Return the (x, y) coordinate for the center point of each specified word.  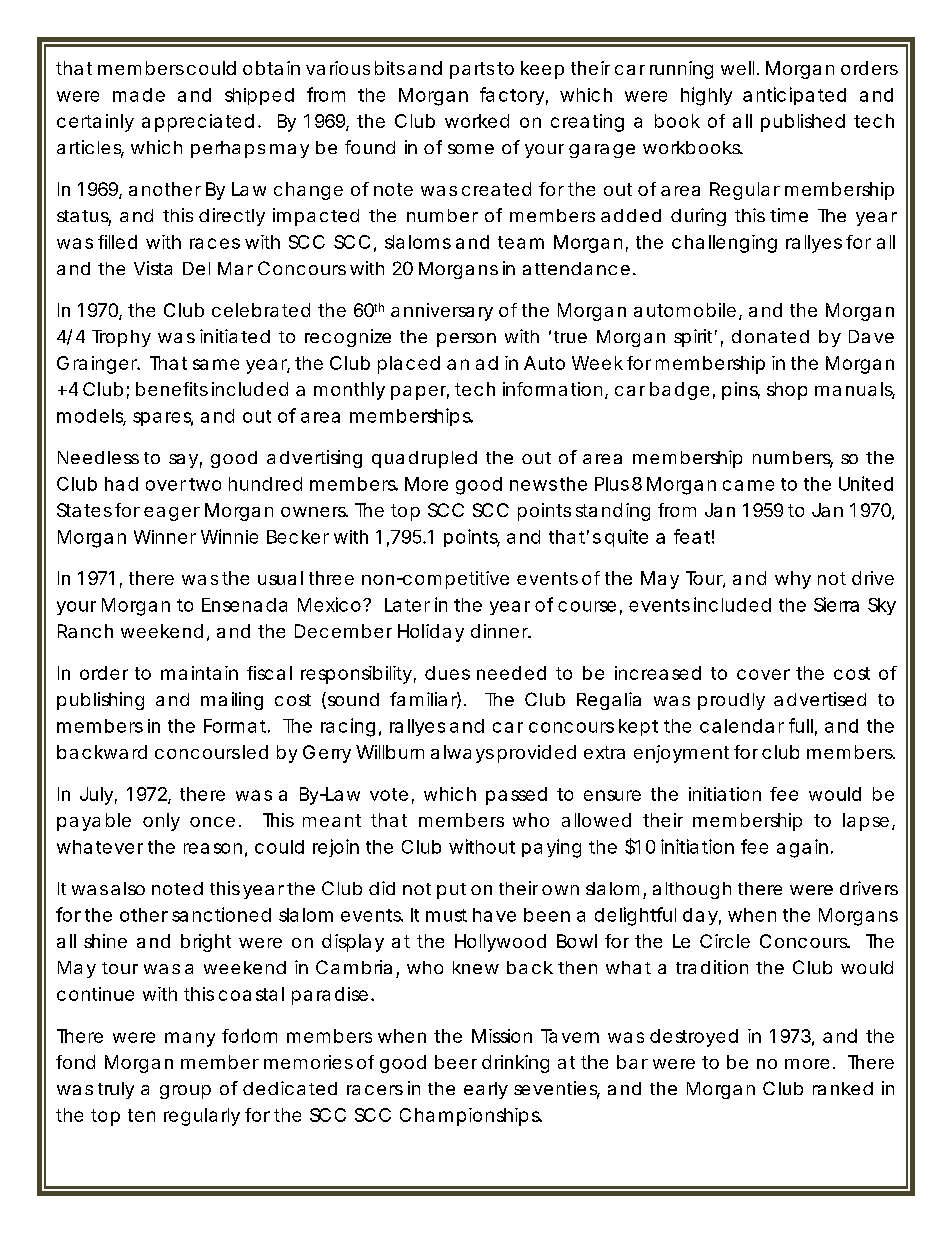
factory (512, 96)
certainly (95, 123)
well (737, 68)
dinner (500, 631)
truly (116, 1090)
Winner (165, 537)
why (793, 580)
